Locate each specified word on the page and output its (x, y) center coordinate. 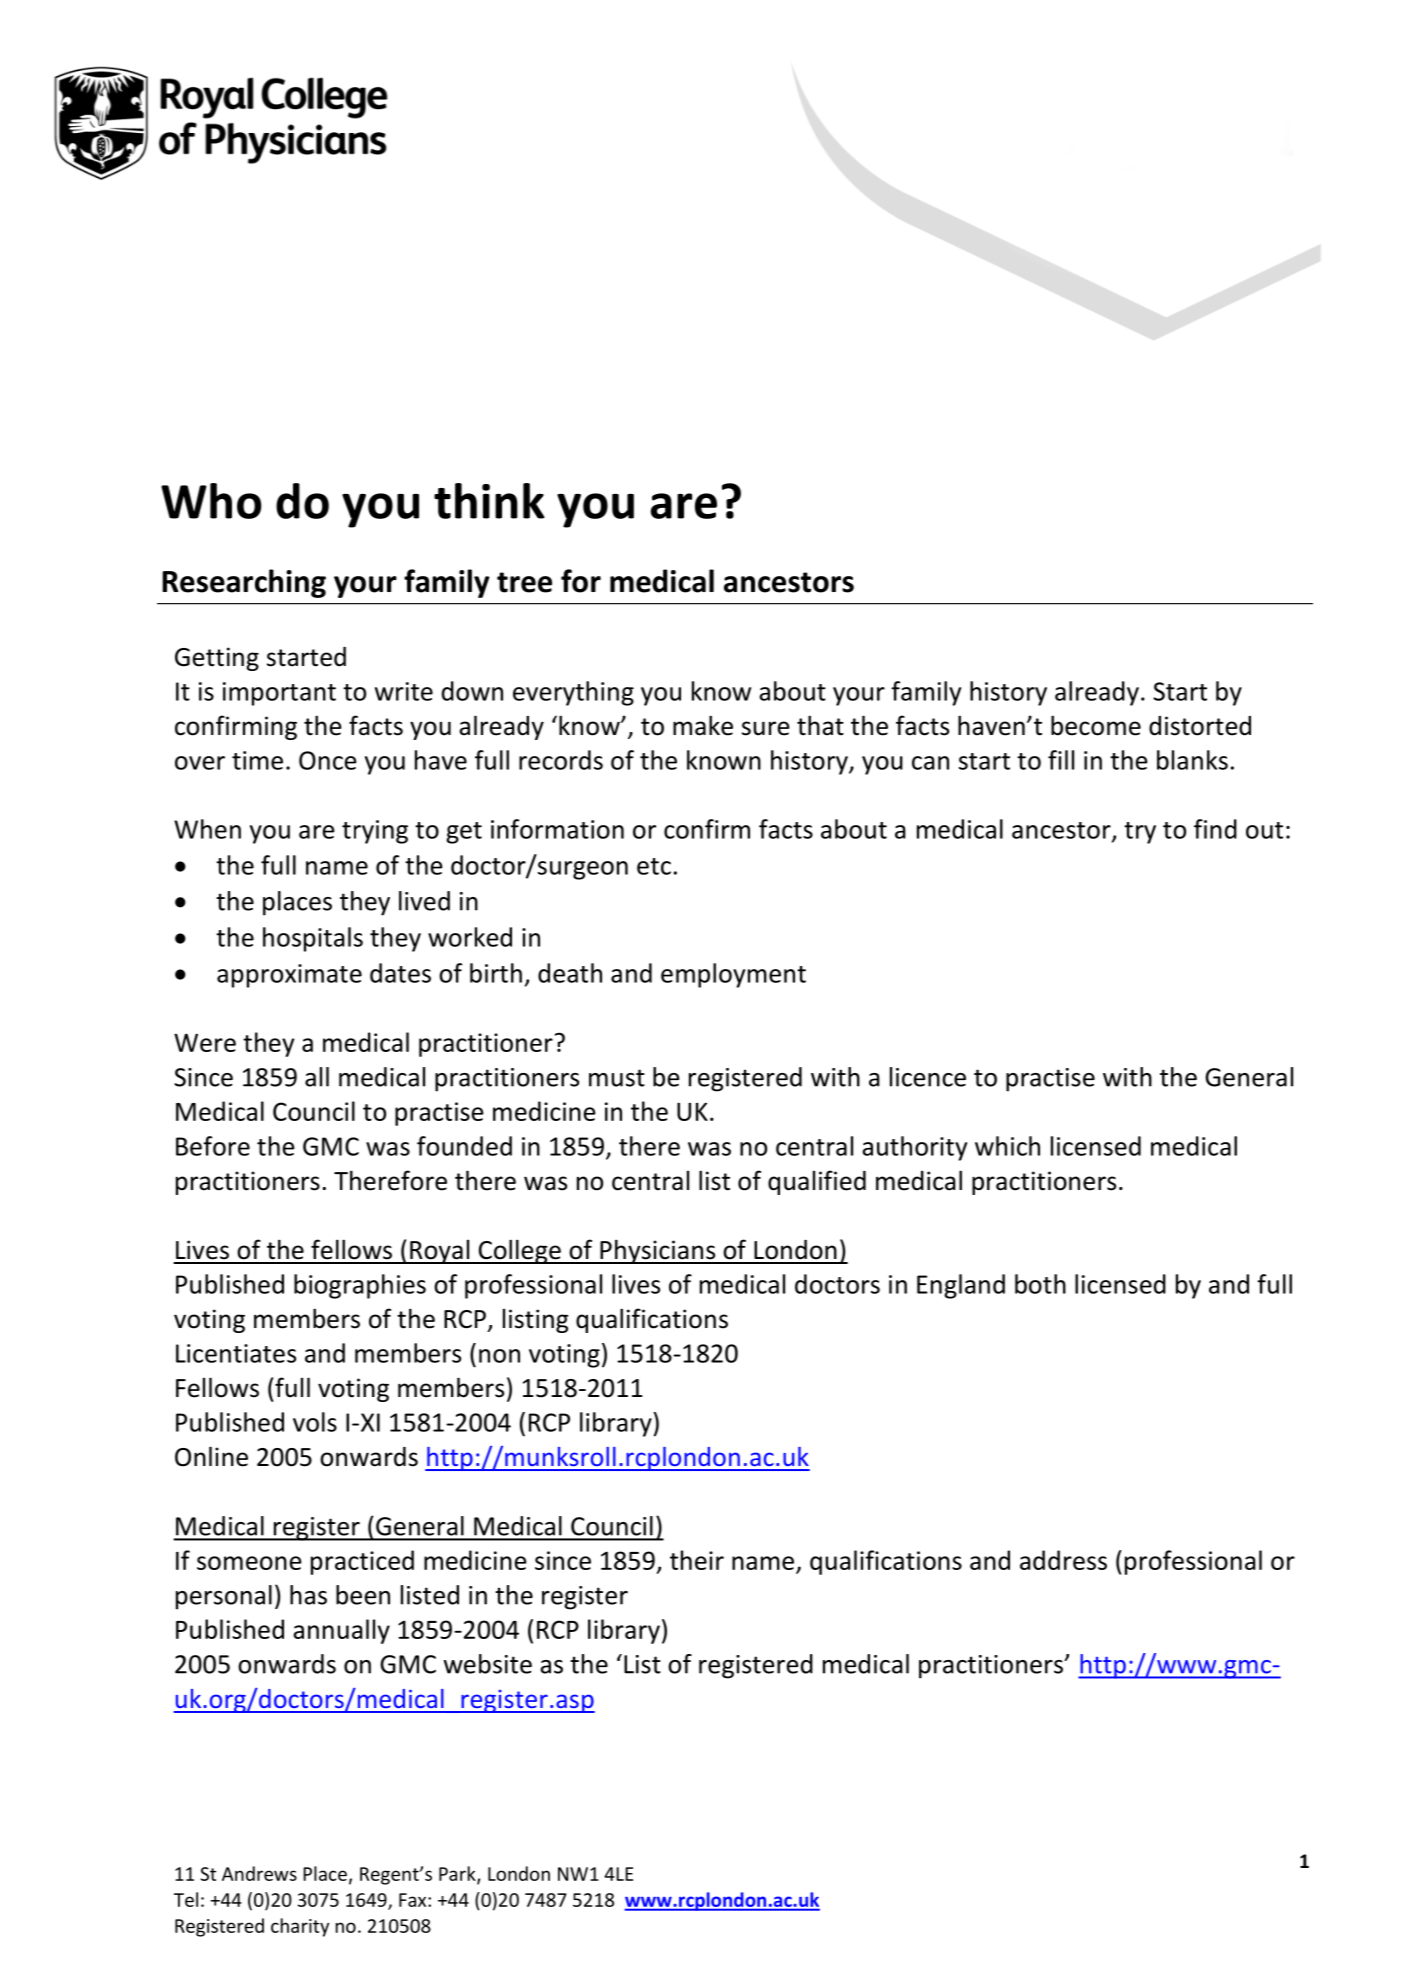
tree (524, 582)
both (1040, 1284)
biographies (360, 1286)
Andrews (259, 1873)
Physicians (658, 1251)
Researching (244, 583)
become (1096, 725)
